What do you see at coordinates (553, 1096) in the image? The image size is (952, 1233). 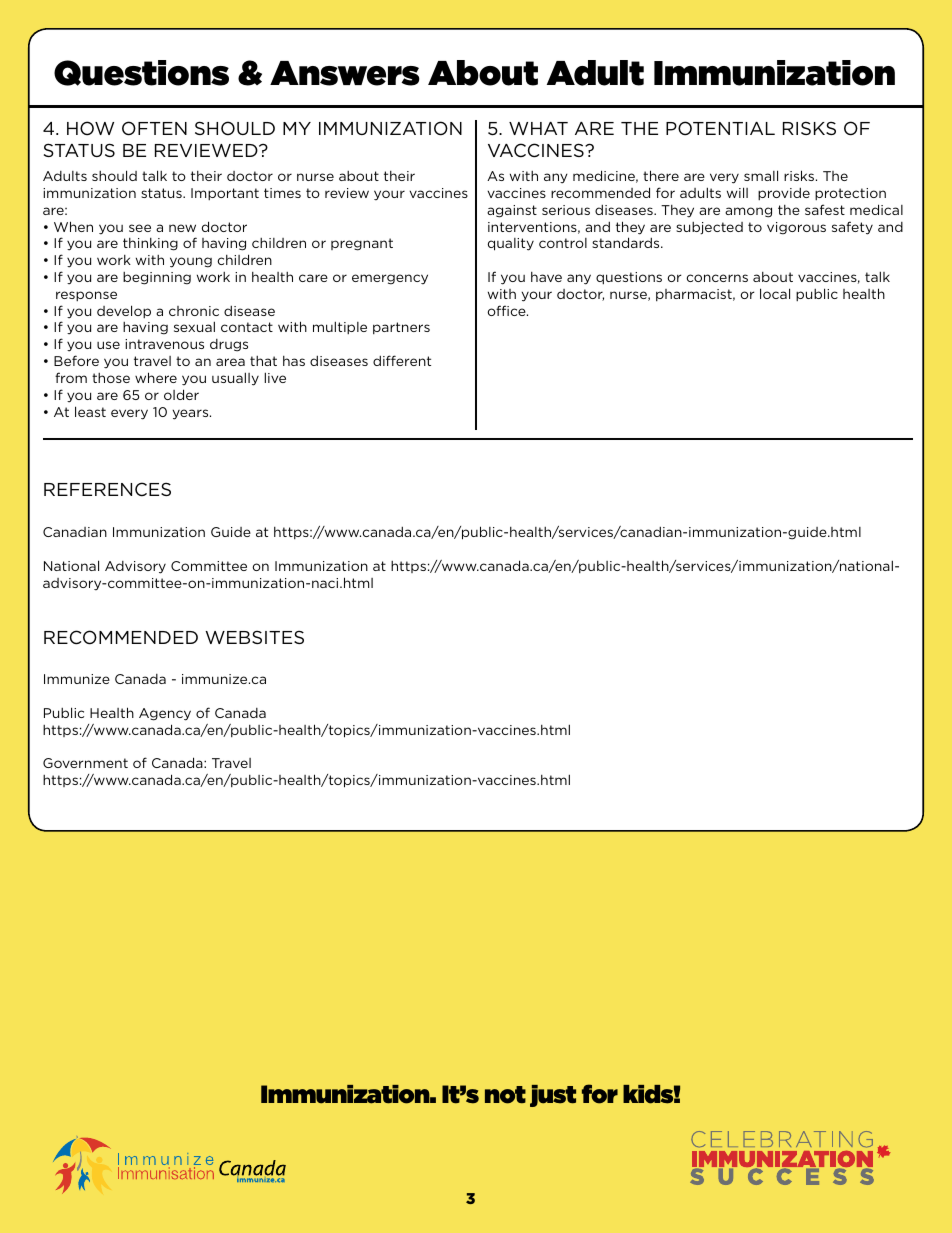 I see `just` at bounding box center [553, 1096].
